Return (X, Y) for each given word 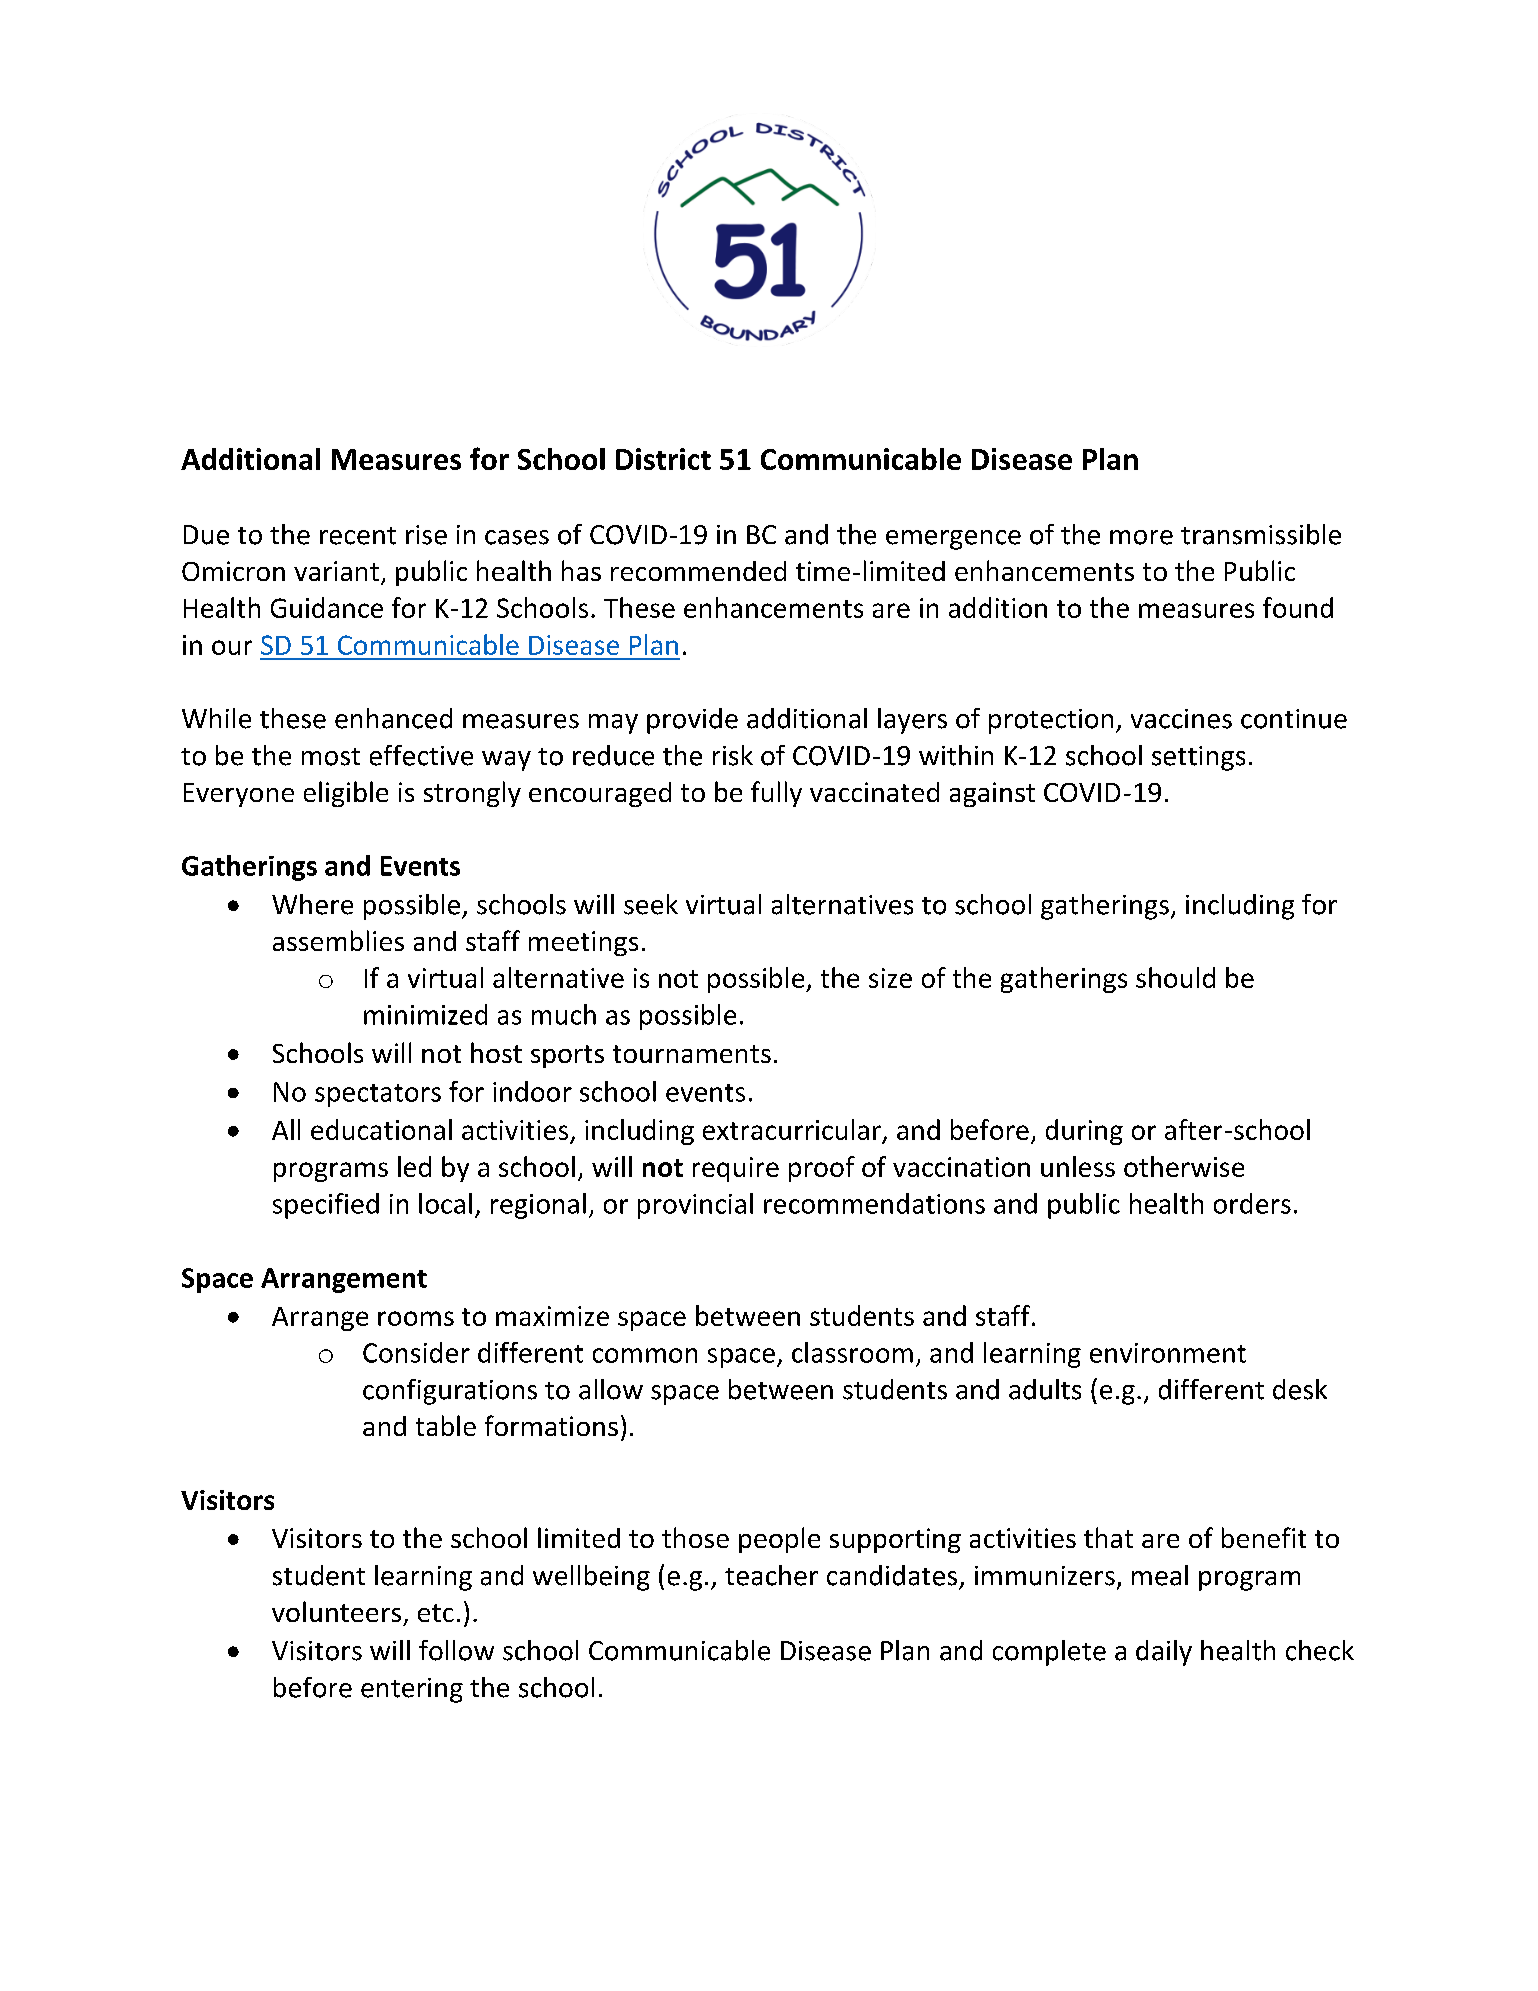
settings (1198, 758)
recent (358, 536)
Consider (416, 1352)
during (1084, 1132)
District (663, 459)
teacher (771, 1575)
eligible (346, 794)
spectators (378, 1095)
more (1141, 537)
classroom (852, 1352)
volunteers (336, 1611)
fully (776, 794)
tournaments (692, 1054)
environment (1168, 1353)
